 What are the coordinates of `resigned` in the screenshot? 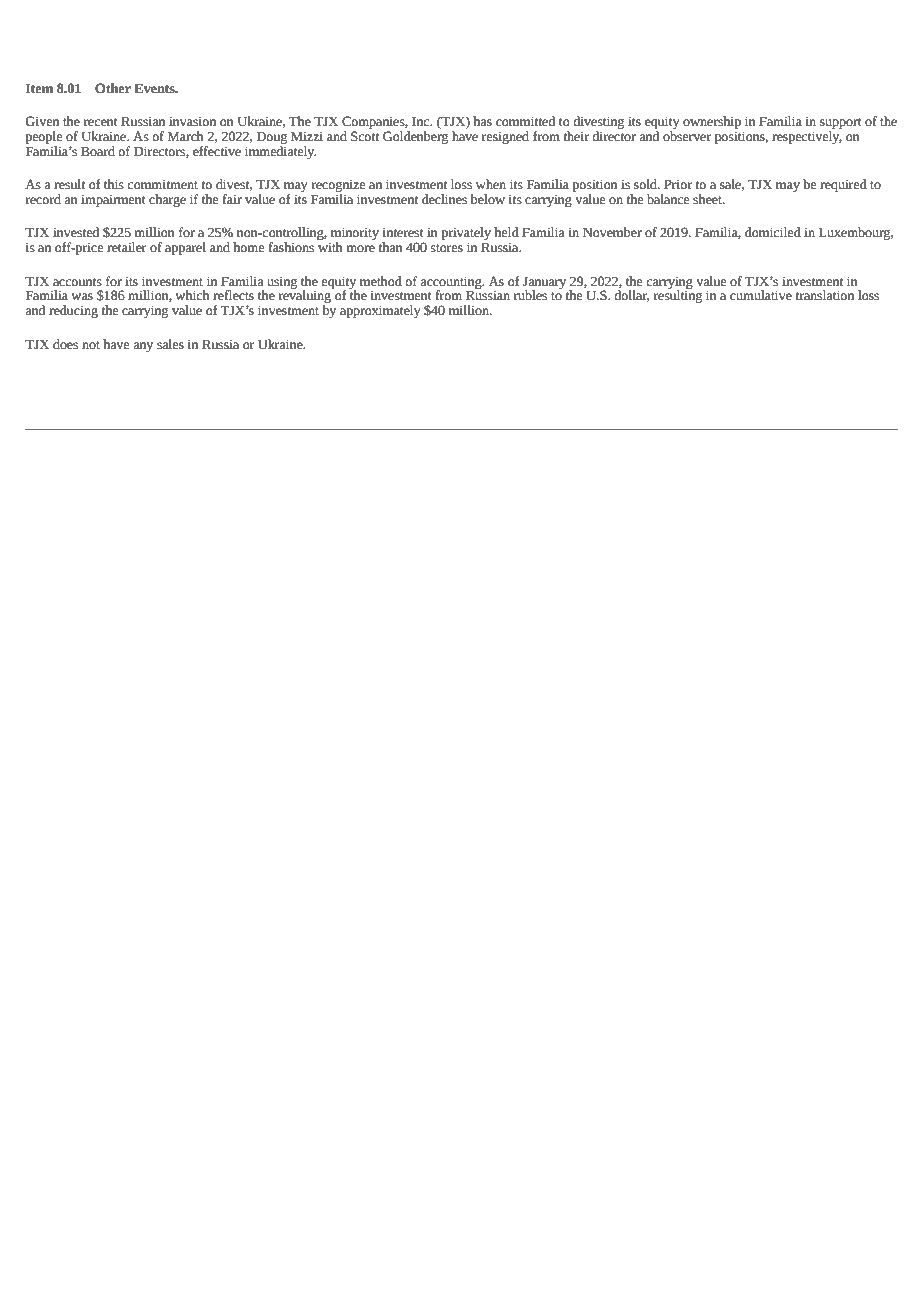 It's located at (505, 137).
